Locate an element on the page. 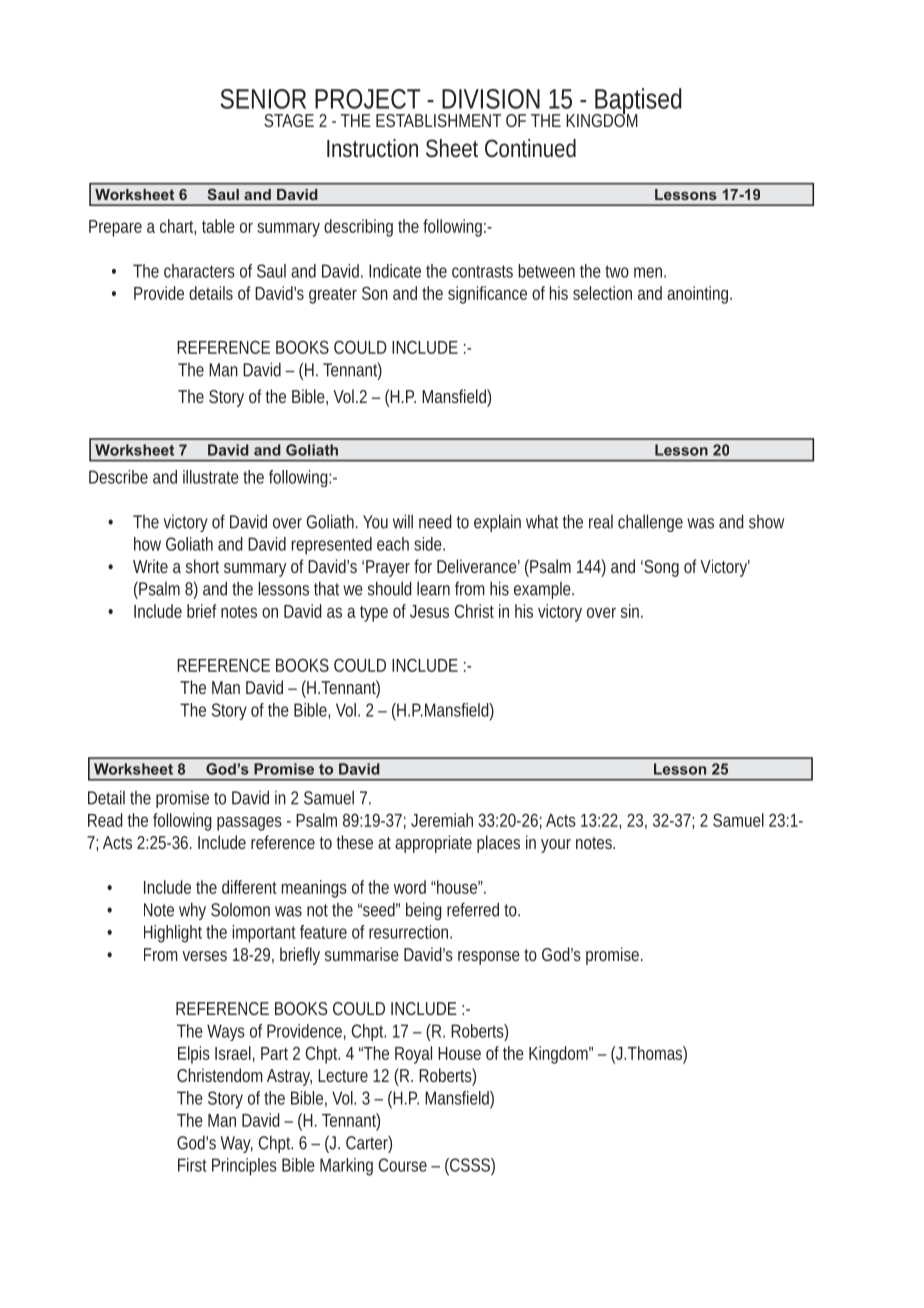 The height and width of the document is (1308, 924). SENIOR is located at coordinates (263, 99).
